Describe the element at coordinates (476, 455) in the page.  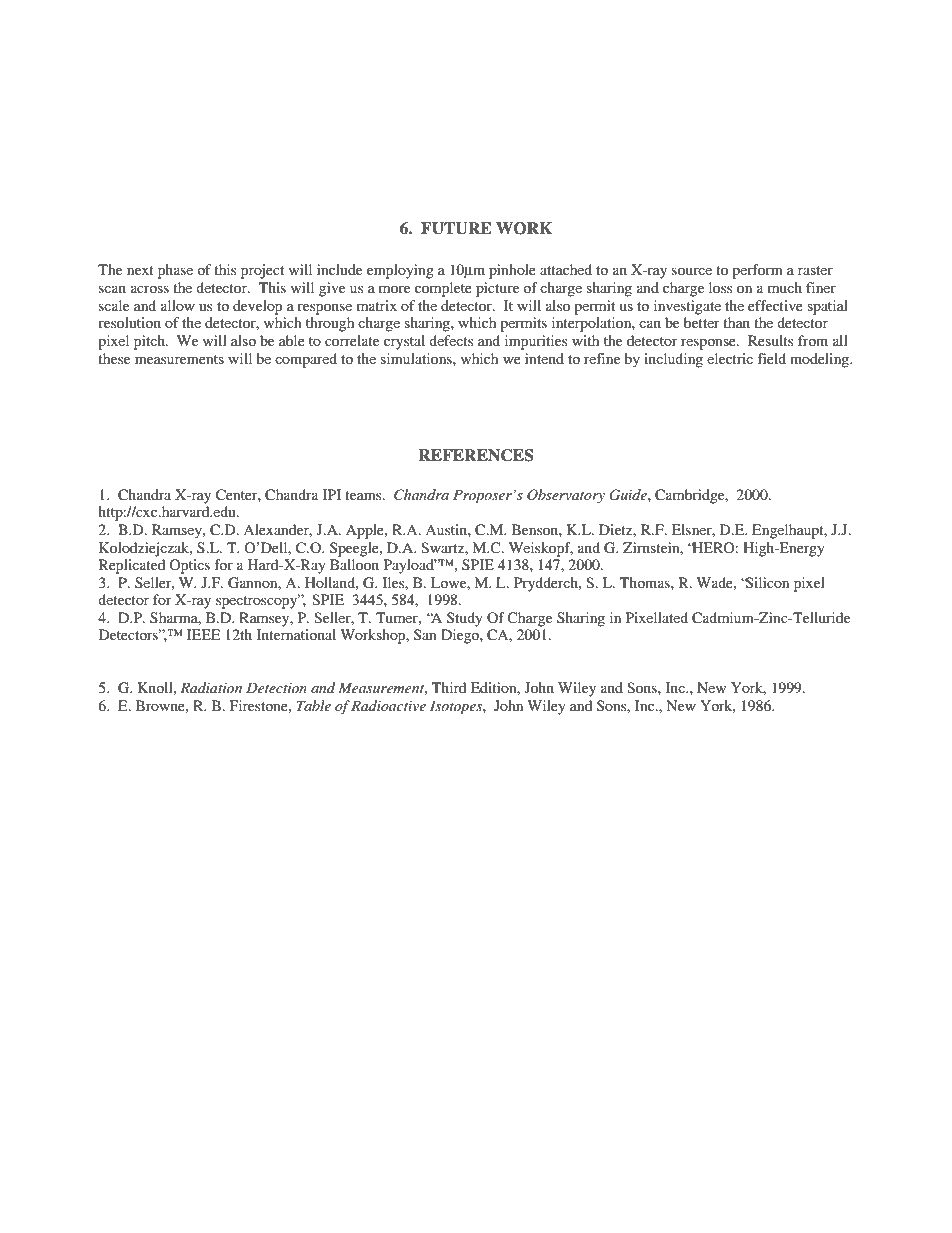
I see `REFERENCES` at that location.
